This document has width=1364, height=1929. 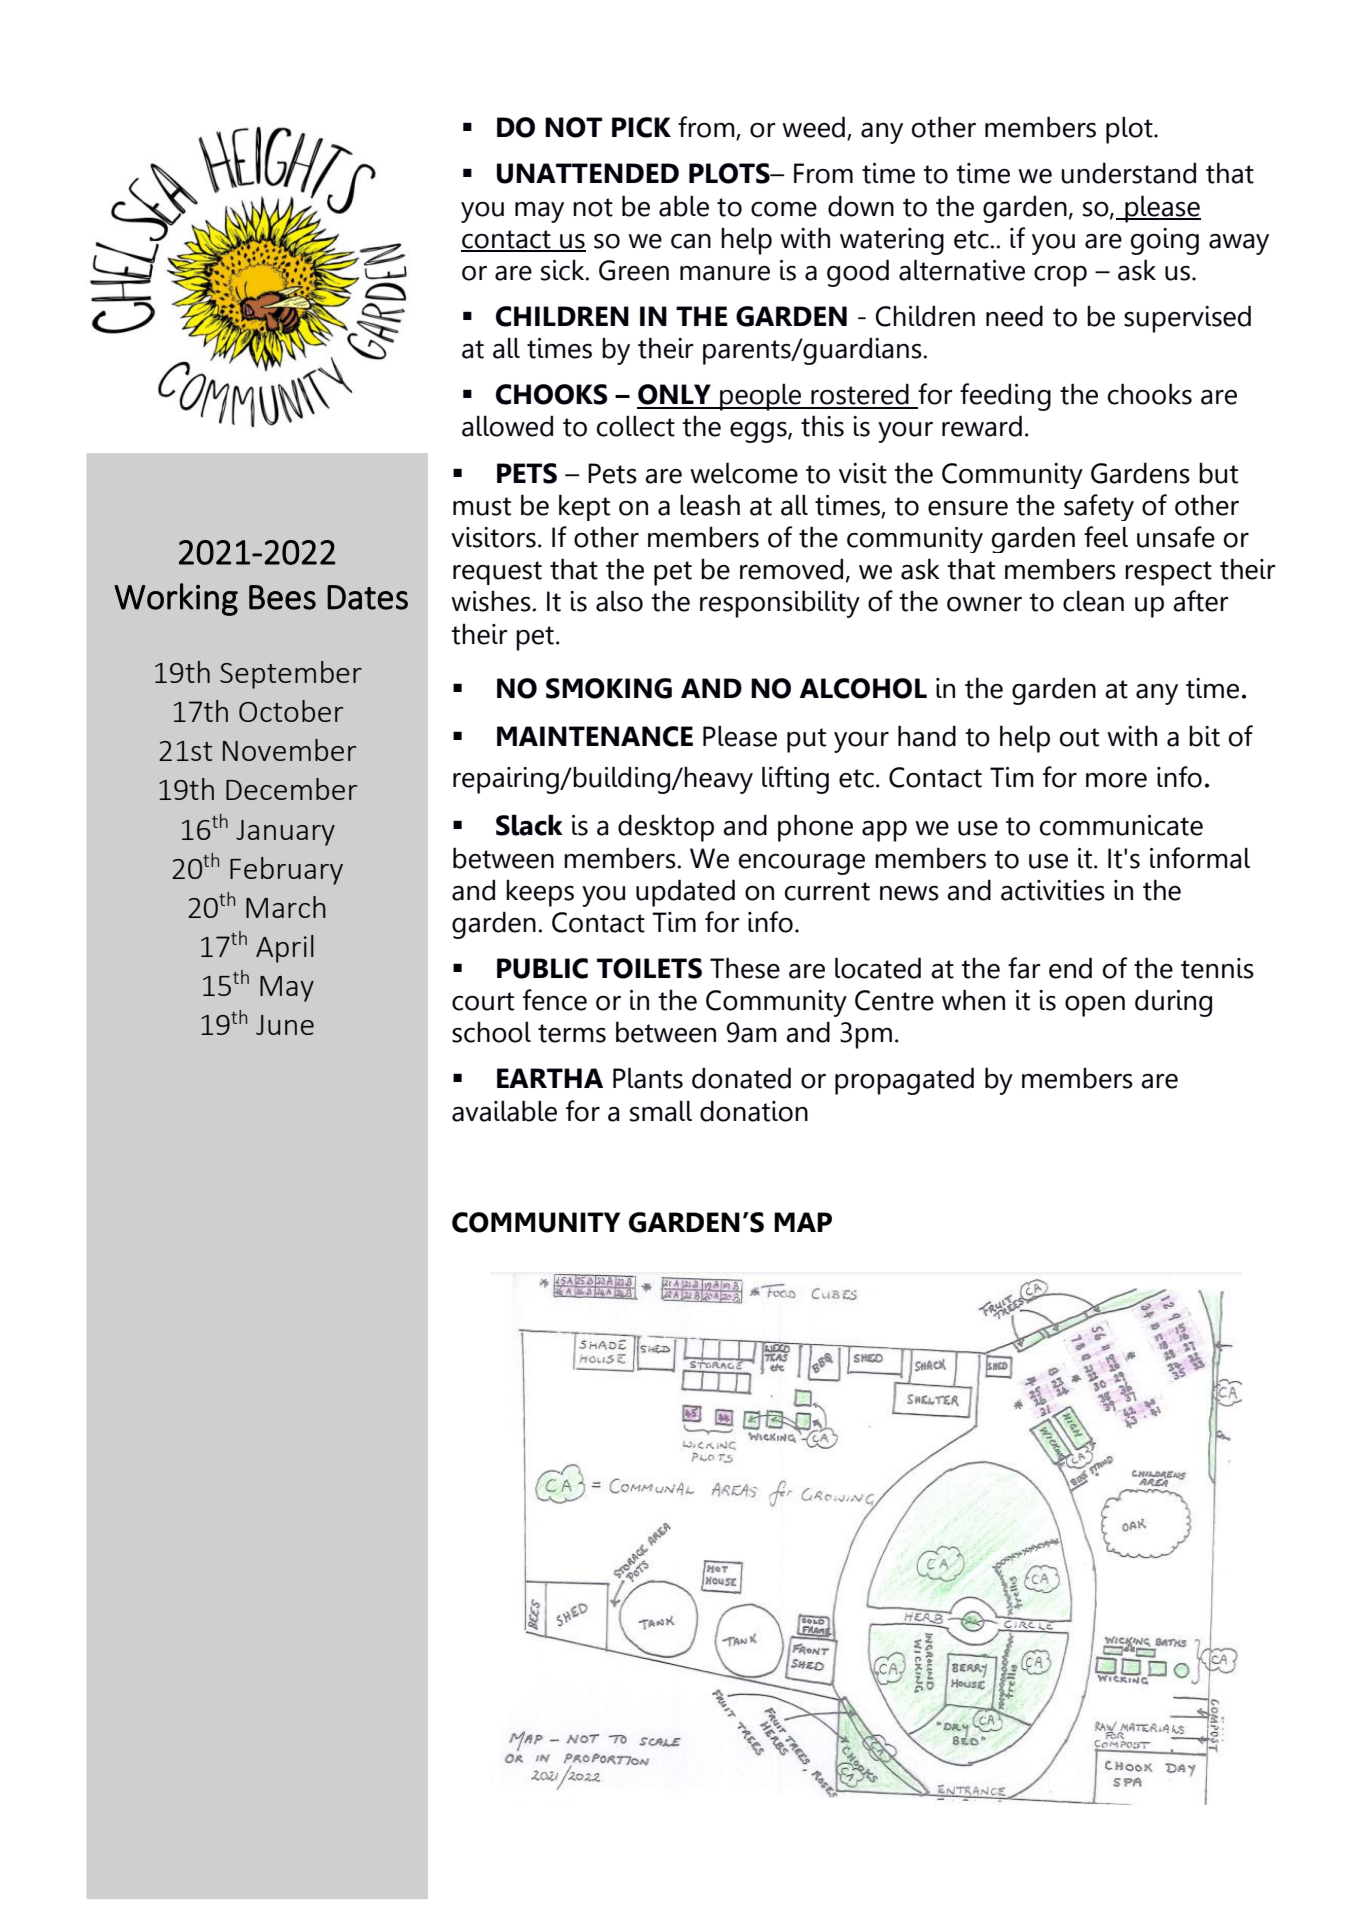 I want to click on lifting, so click(x=795, y=780).
